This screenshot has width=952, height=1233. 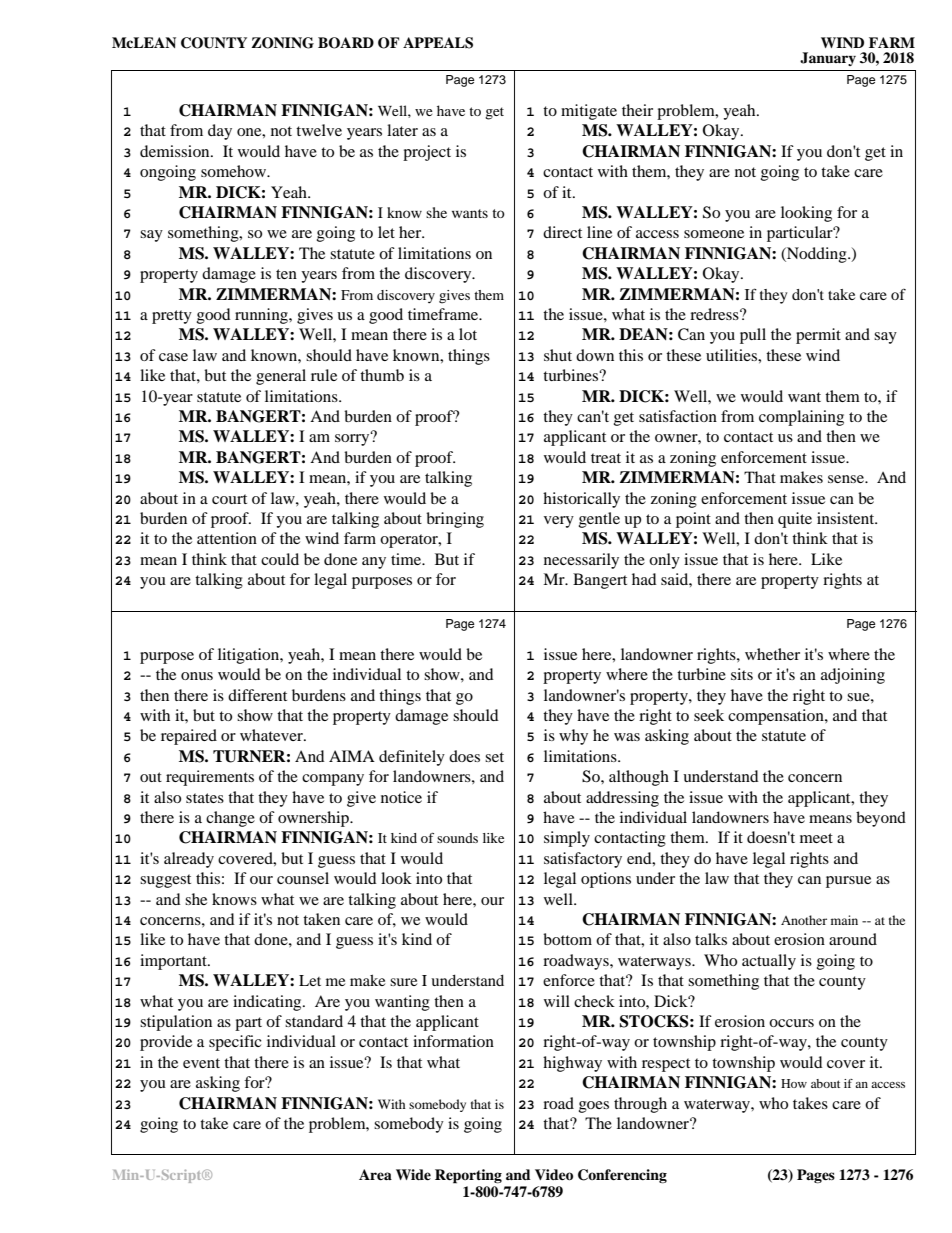 I want to click on whether, so click(x=772, y=654).
